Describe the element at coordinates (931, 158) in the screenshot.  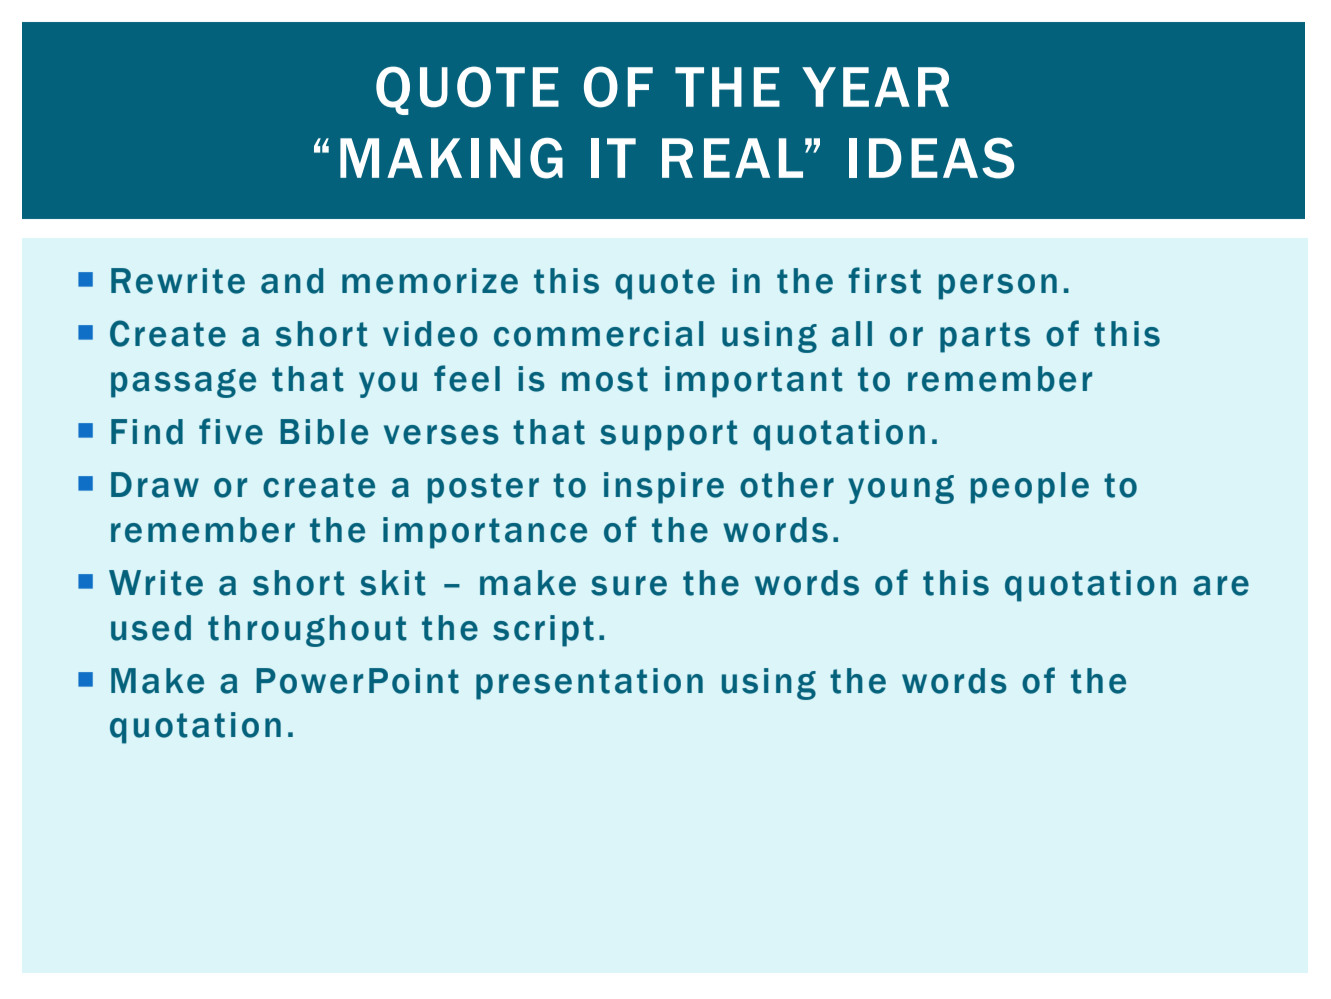
I see `IDEAS` at that location.
